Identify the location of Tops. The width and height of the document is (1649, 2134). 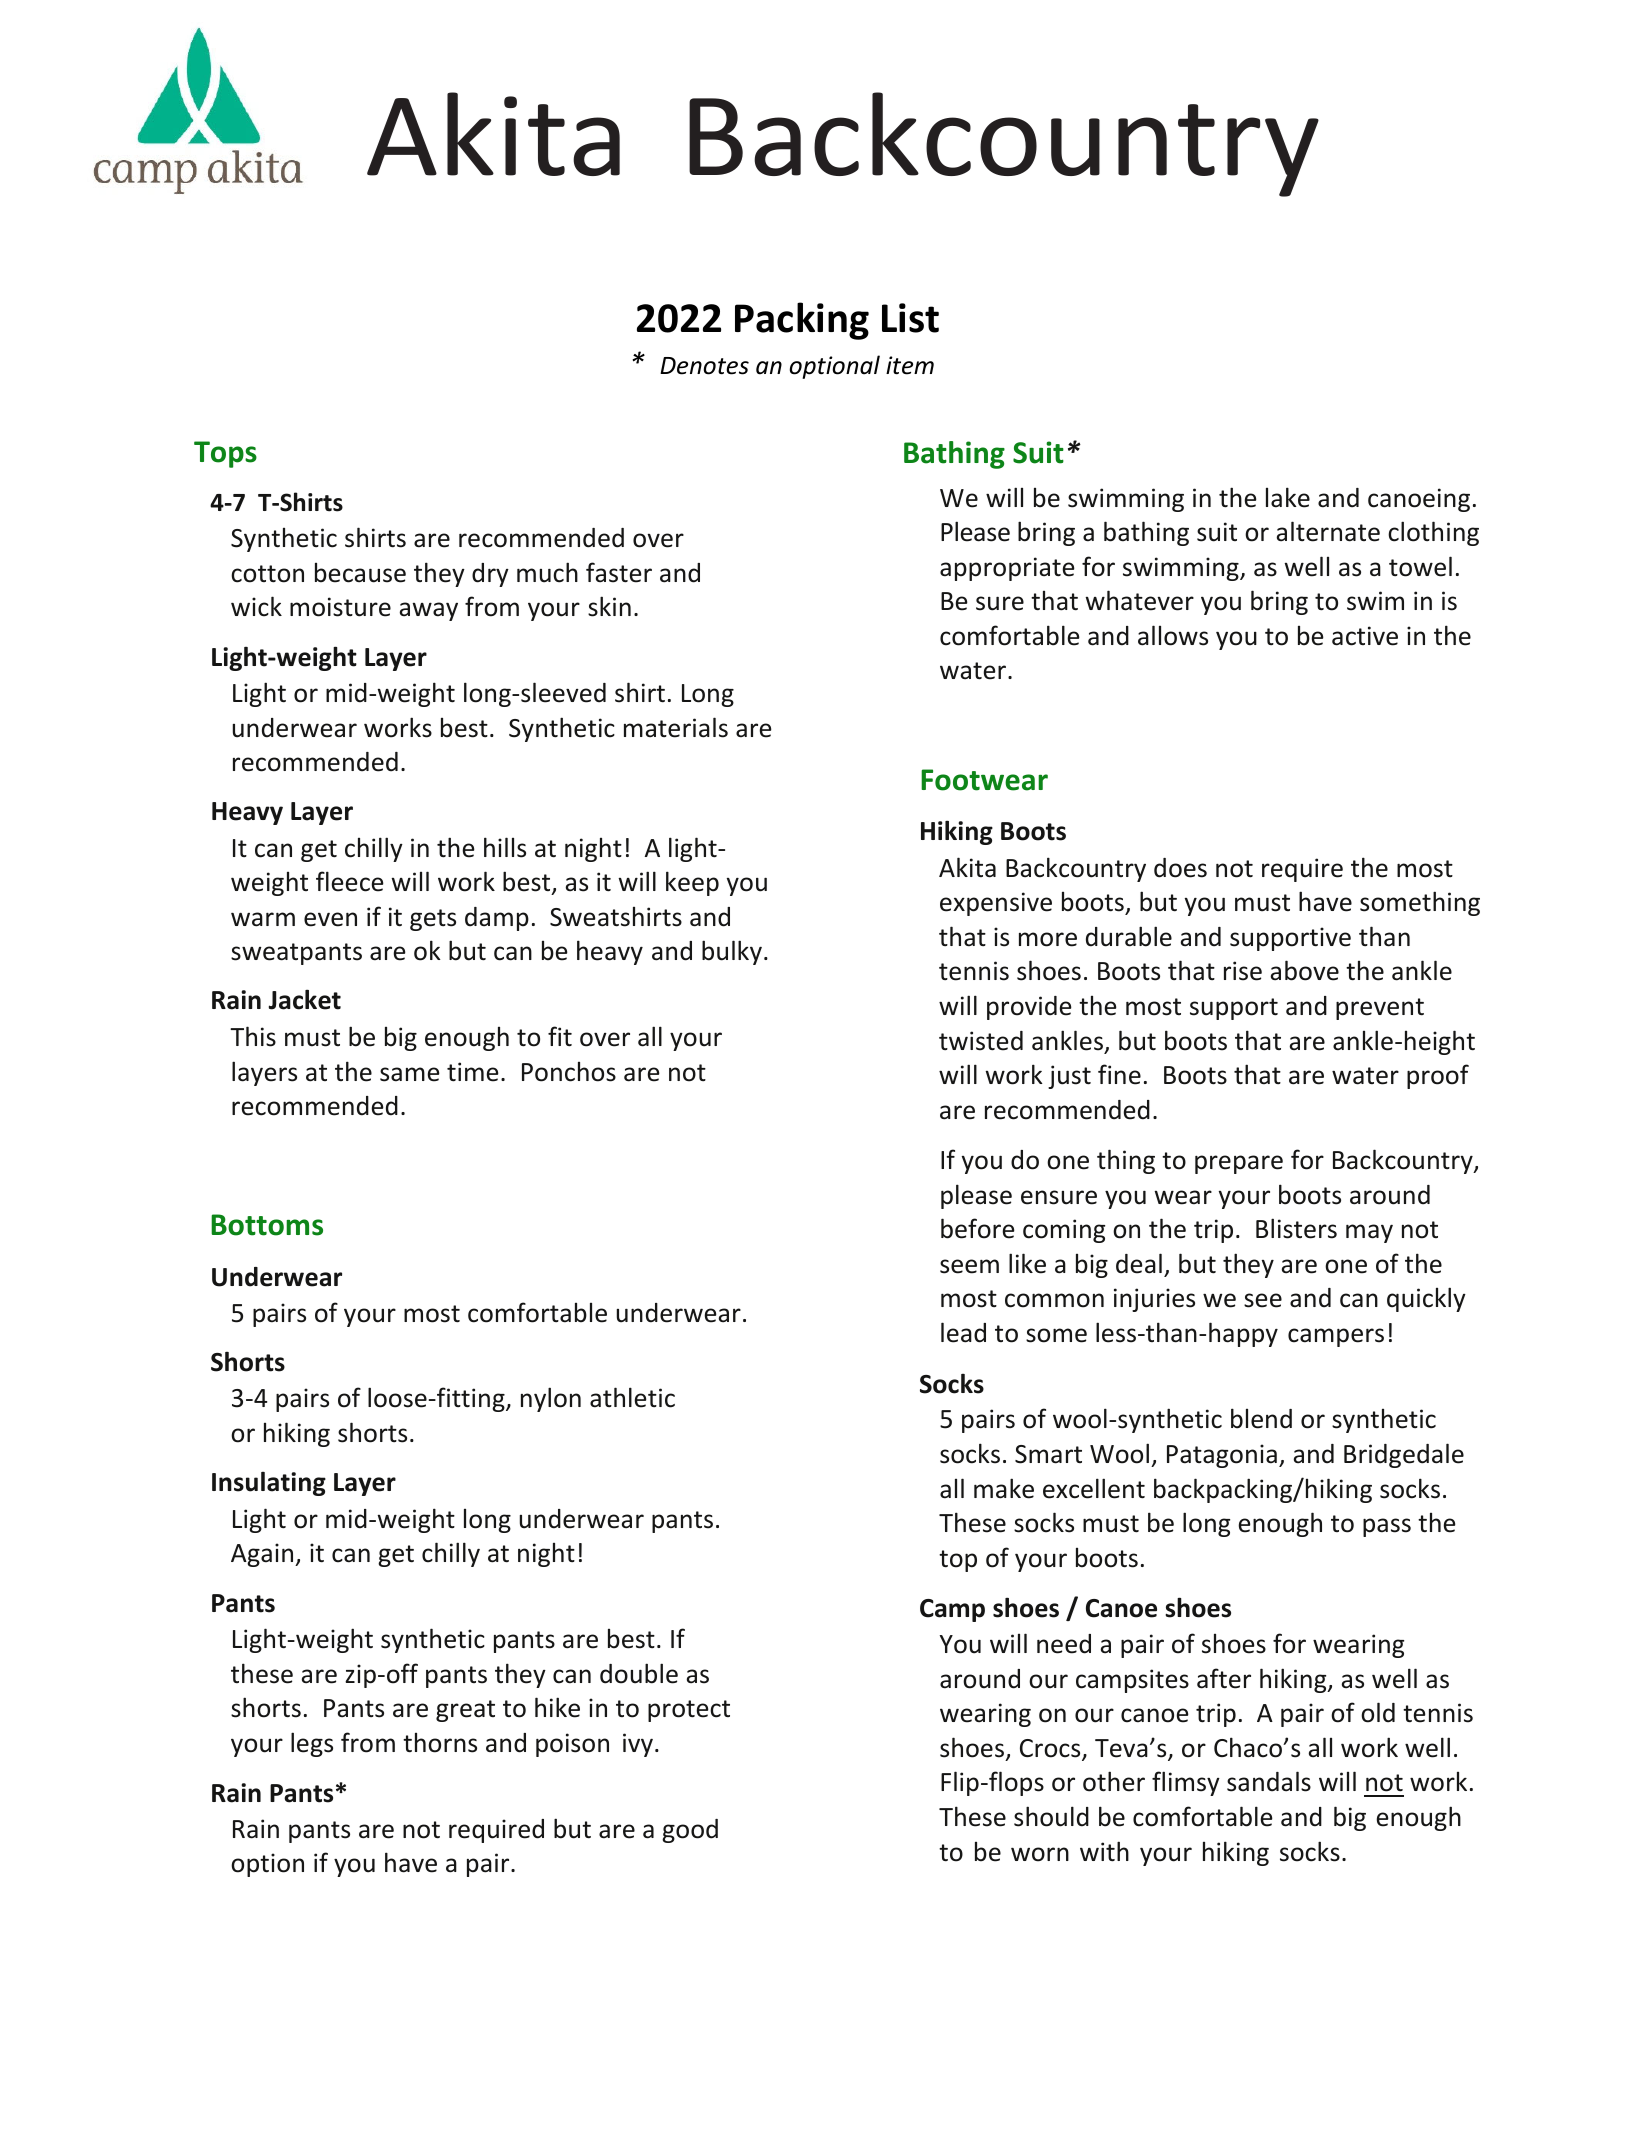
(225, 454).
